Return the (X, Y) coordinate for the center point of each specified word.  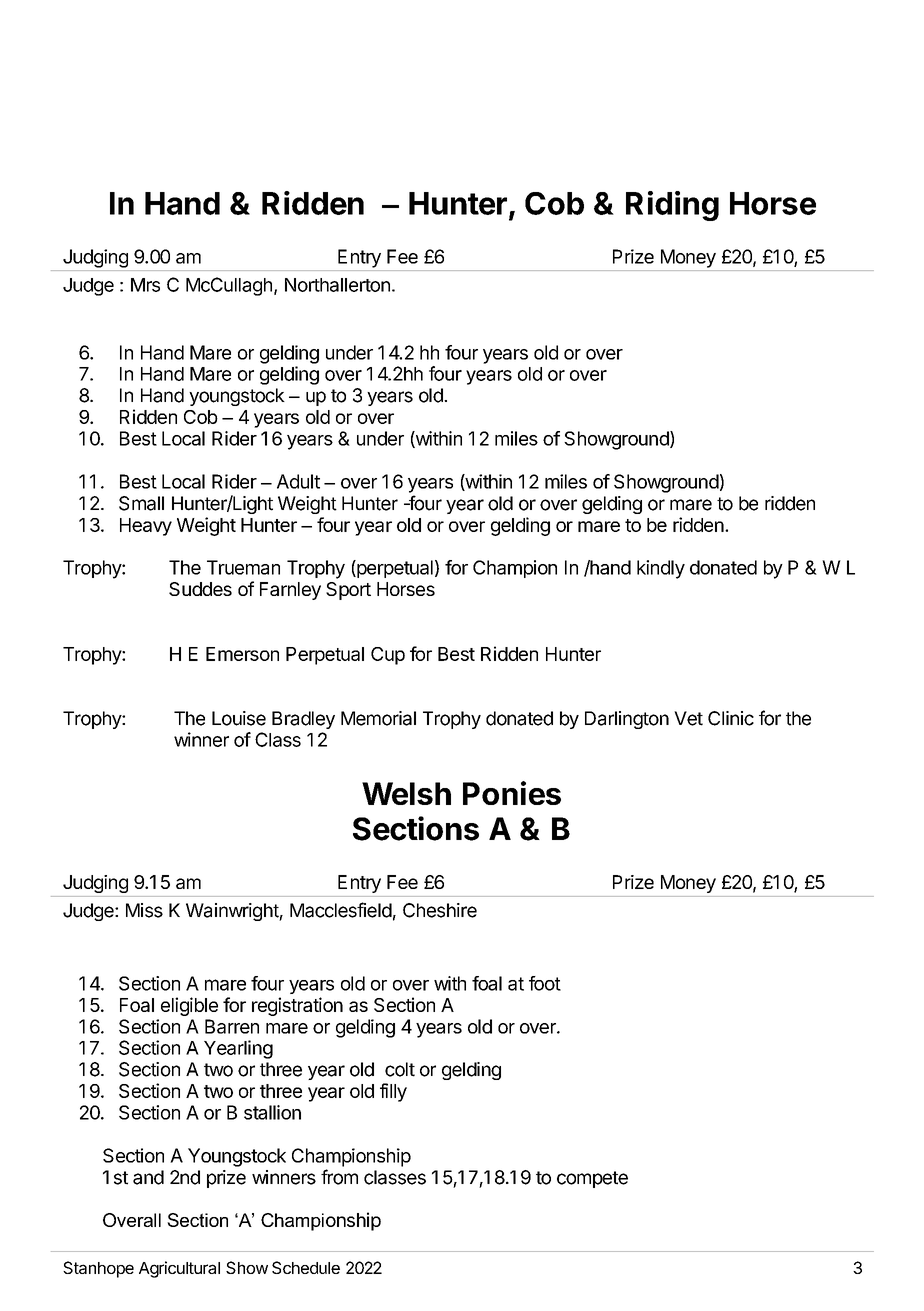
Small (141, 503)
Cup (388, 656)
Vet (688, 718)
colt (400, 1069)
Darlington (627, 720)
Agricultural (179, 1269)
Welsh (406, 793)
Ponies (512, 793)
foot (545, 983)
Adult (298, 481)
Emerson (242, 654)
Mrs (145, 285)
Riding (672, 206)
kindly (661, 569)
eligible (189, 1006)
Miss (144, 910)
